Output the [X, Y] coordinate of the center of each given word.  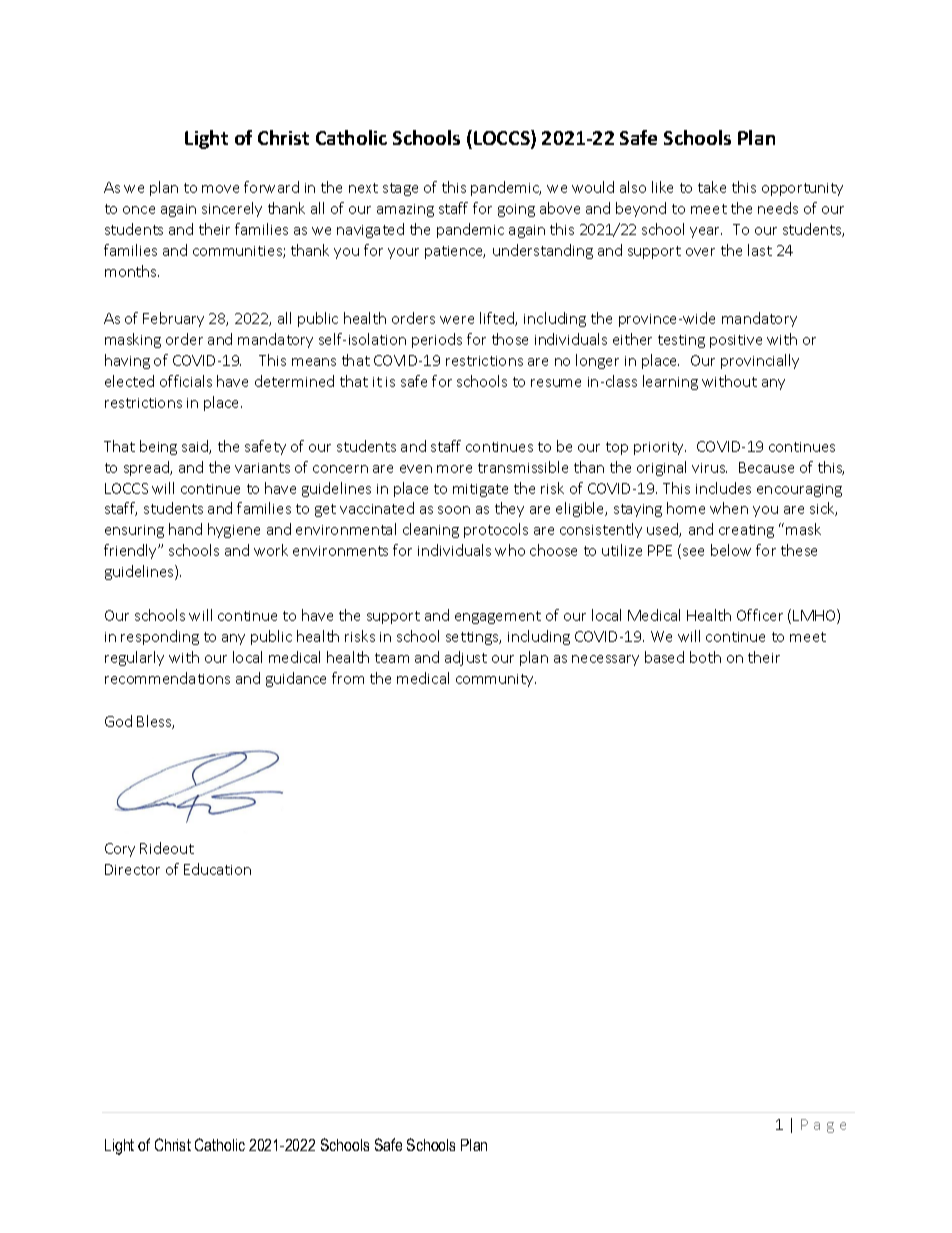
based [664, 657]
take [712, 187]
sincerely [232, 209]
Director [132, 869]
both [705, 657]
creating [746, 531]
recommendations [167, 678]
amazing [405, 210]
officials [186, 381]
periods [437, 340]
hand [185, 529]
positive [736, 341]
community [496, 680]
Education [217, 869]
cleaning [431, 530]
